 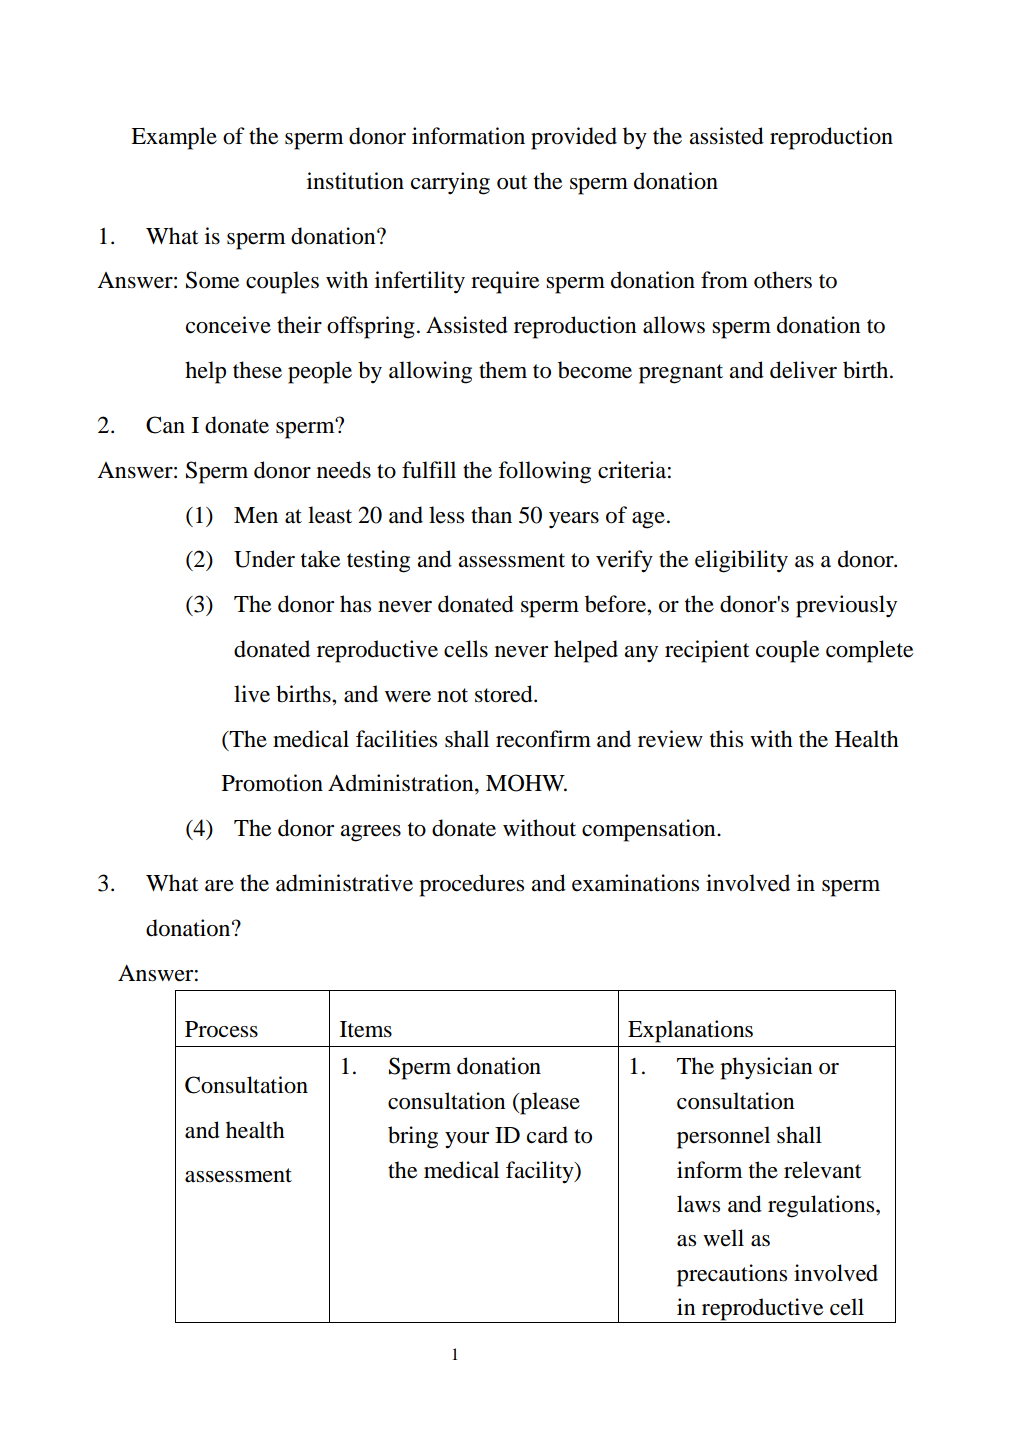 I want to click on eligibility, so click(x=741, y=561).
